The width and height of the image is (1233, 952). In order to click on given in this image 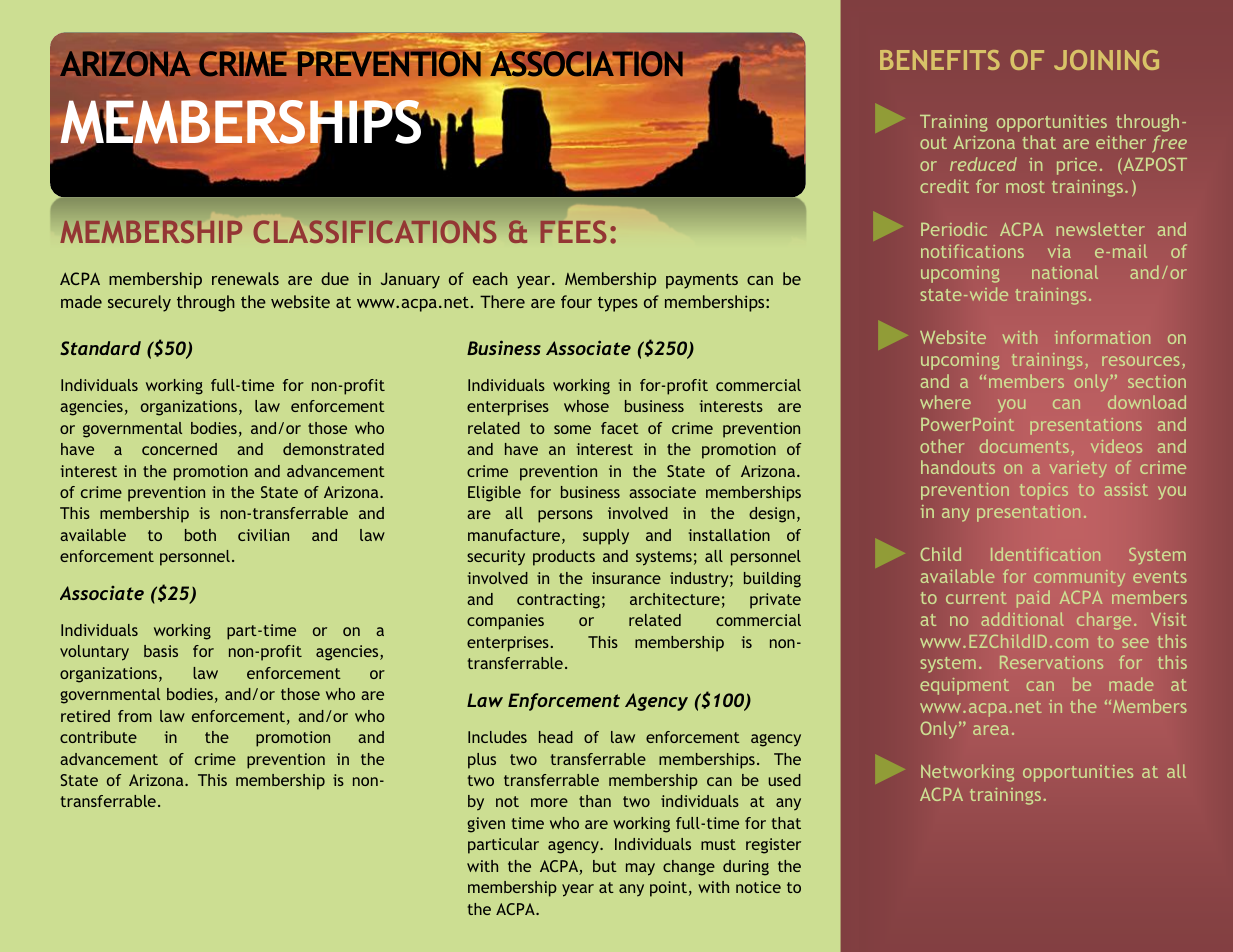, I will do `click(486, 825)`.
